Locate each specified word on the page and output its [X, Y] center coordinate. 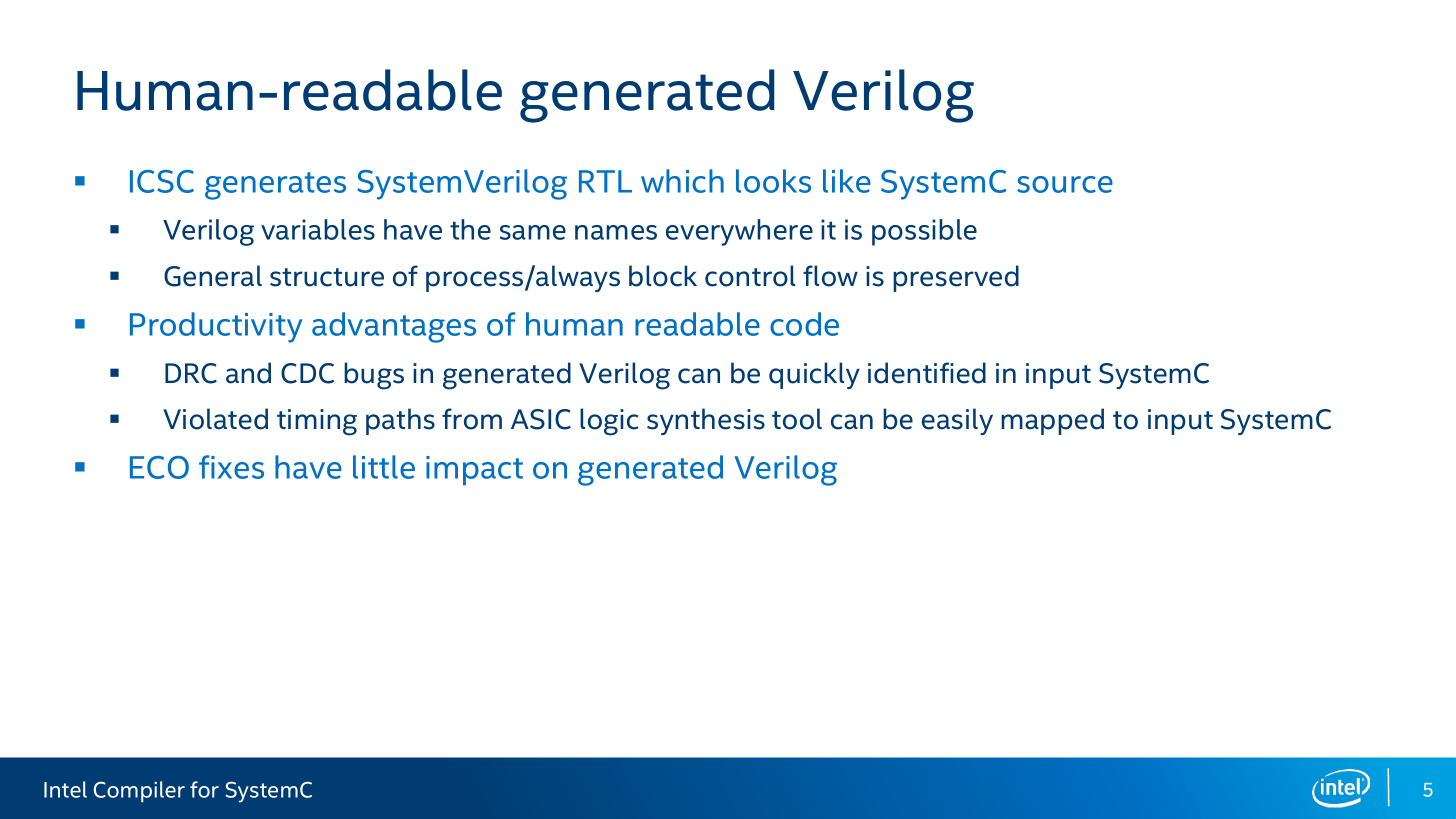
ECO [159, 467]
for [204, 789]
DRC [191, 373]
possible [924, 232]
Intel [65, 789]
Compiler [139, 791]
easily [957, 421]
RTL [605, 181]
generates [275, 186]
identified [927, 373]
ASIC [541, 419]
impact [474, 470]
